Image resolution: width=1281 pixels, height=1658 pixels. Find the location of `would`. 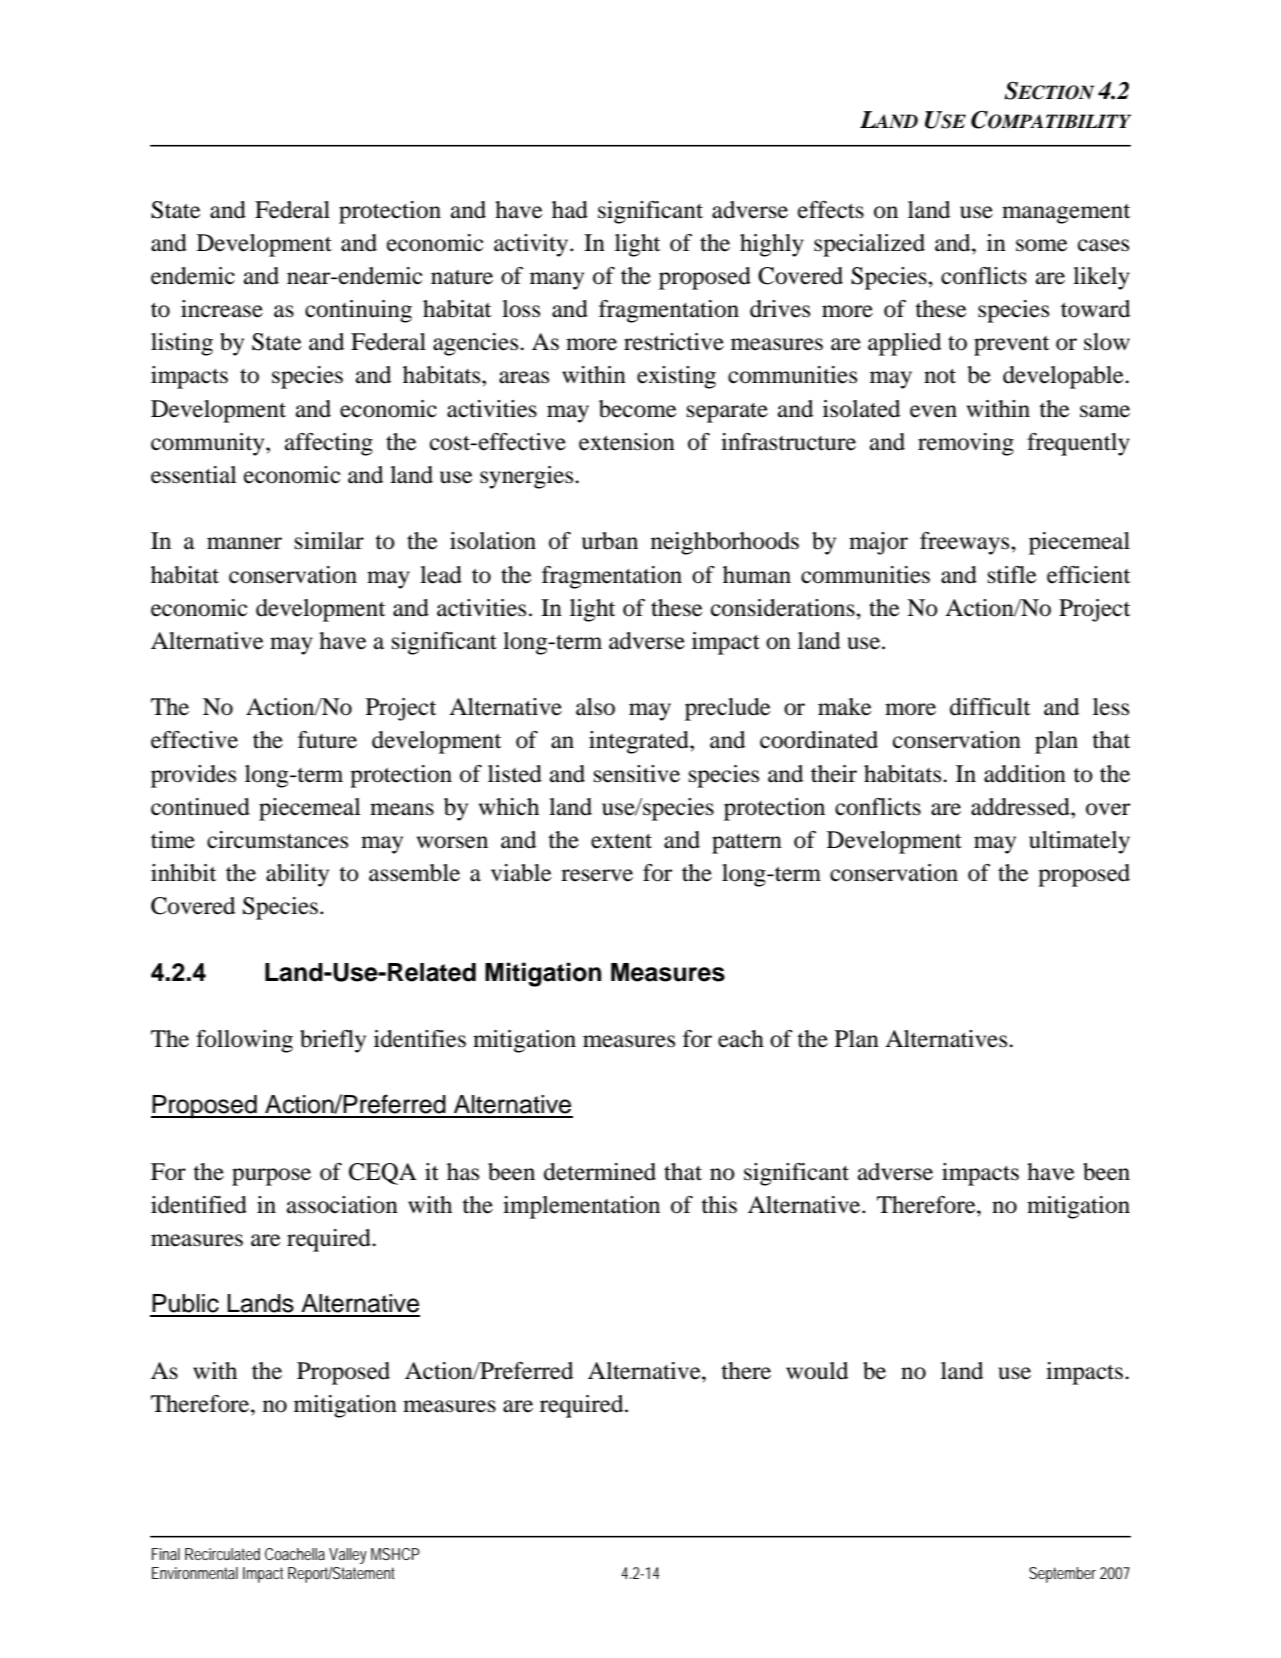

would is located at coordinates (817, 1371).
